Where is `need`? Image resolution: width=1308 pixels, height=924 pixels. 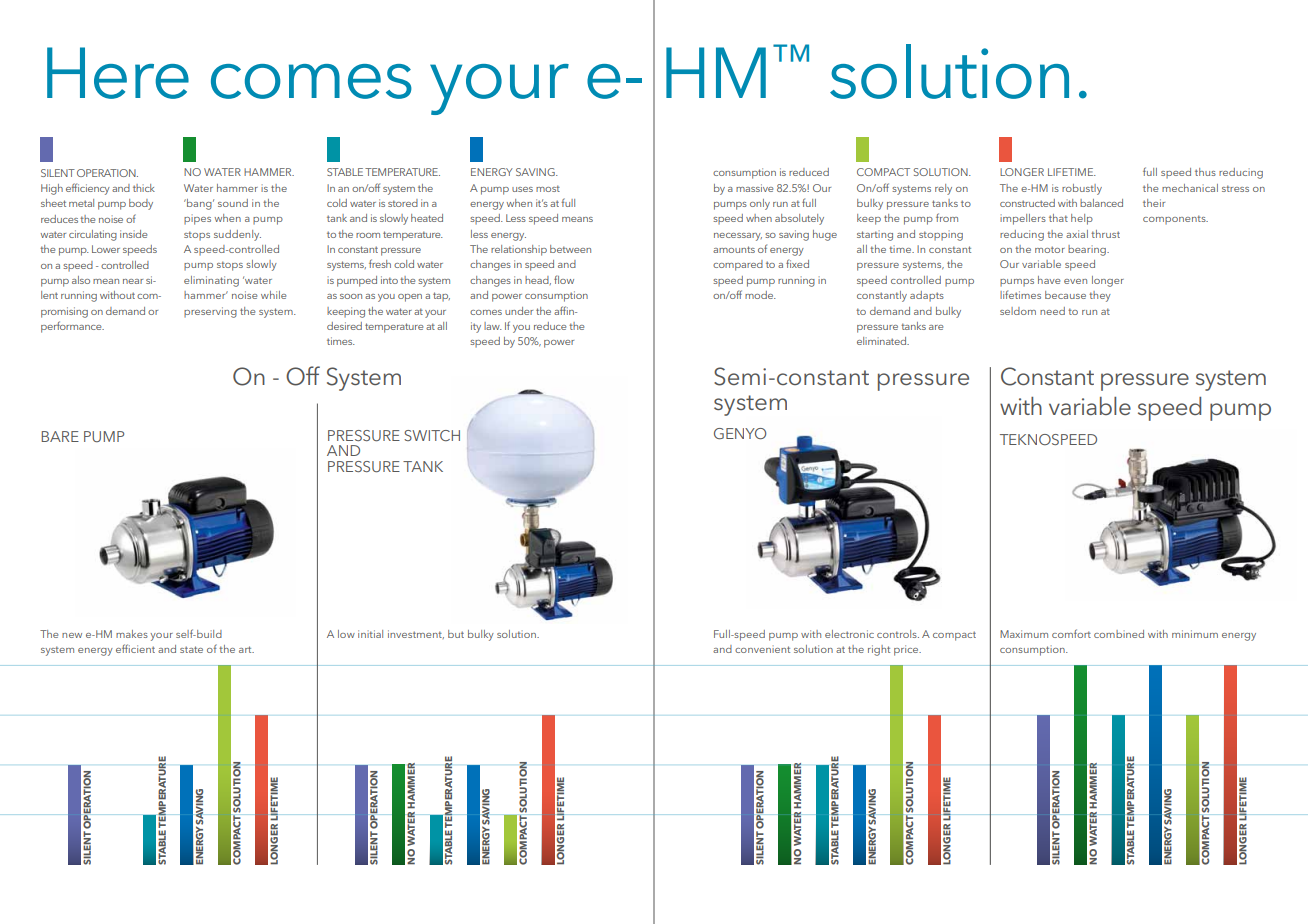 need is located at coordinates (1052, 311).
